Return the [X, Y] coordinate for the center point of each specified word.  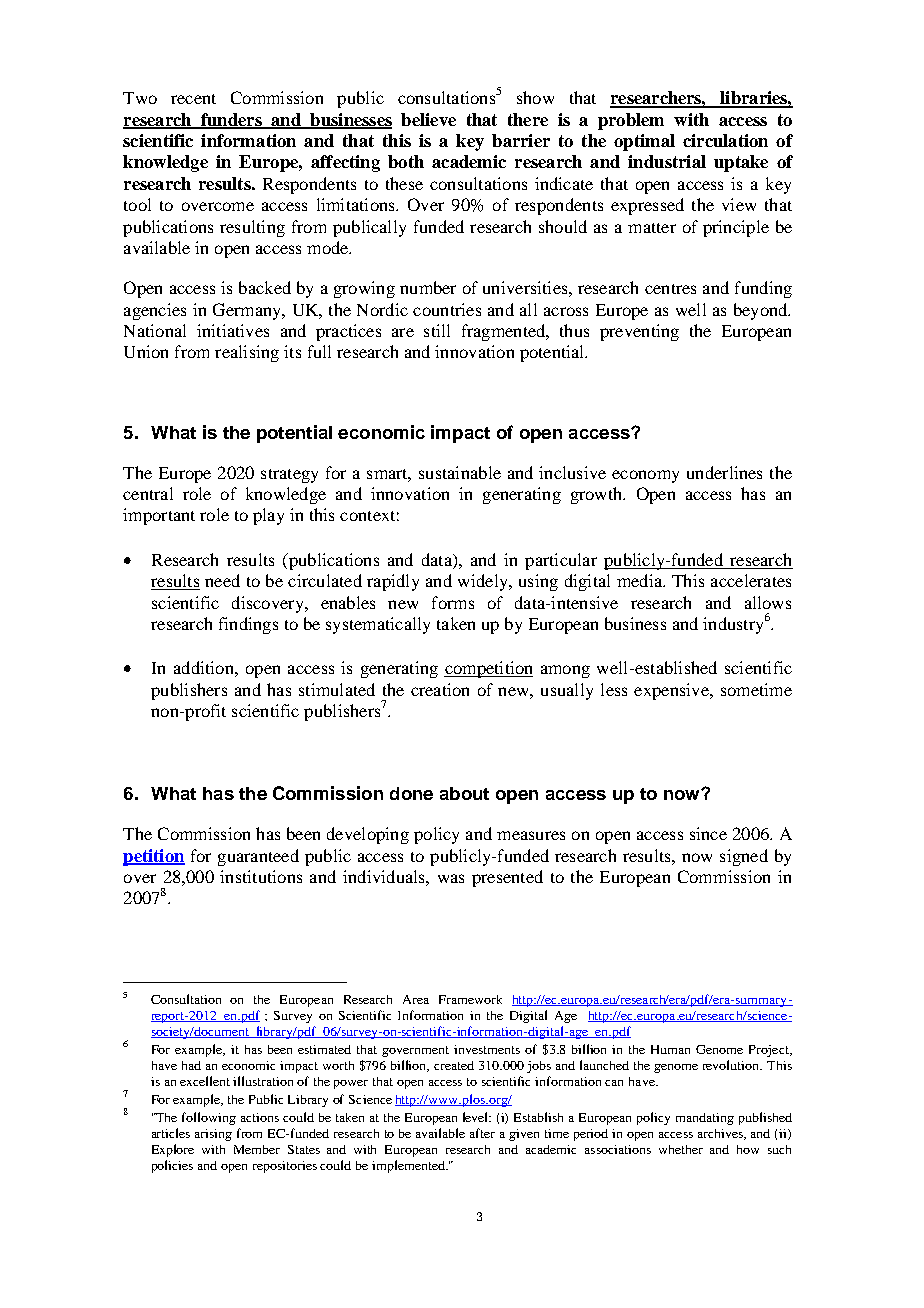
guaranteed [258, 857]
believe [428, 119]
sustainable [460, 472]
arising [213, 1135]
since [708, 833]
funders [231, 120]
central [148, 493]
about [464, 793]
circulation [725, 140]
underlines [724, 472]
